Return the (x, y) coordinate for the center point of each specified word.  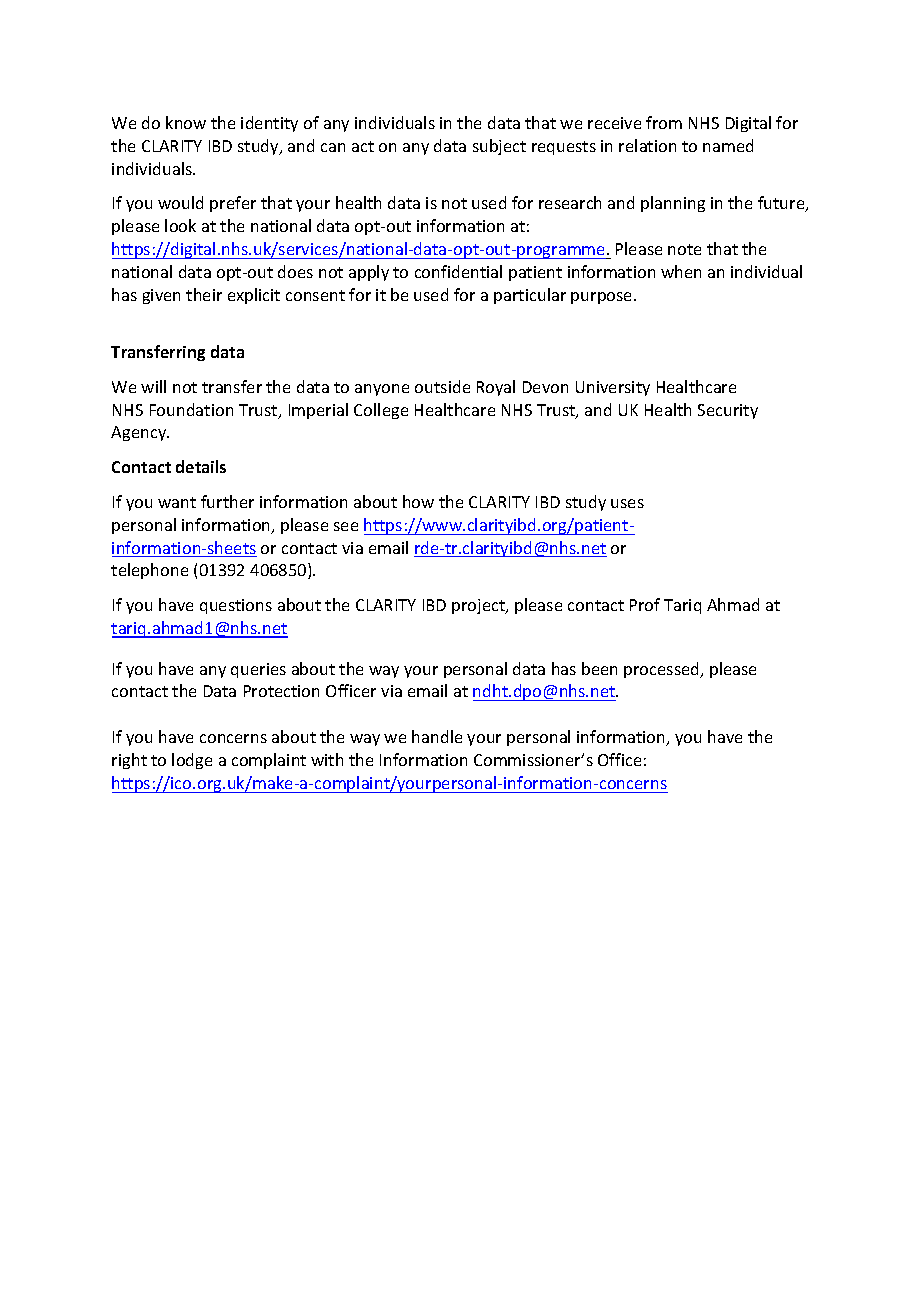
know (186, 122)
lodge (192, 761)
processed (663, 670)
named (728, 145)
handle (437, 736)
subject (499, 147)
